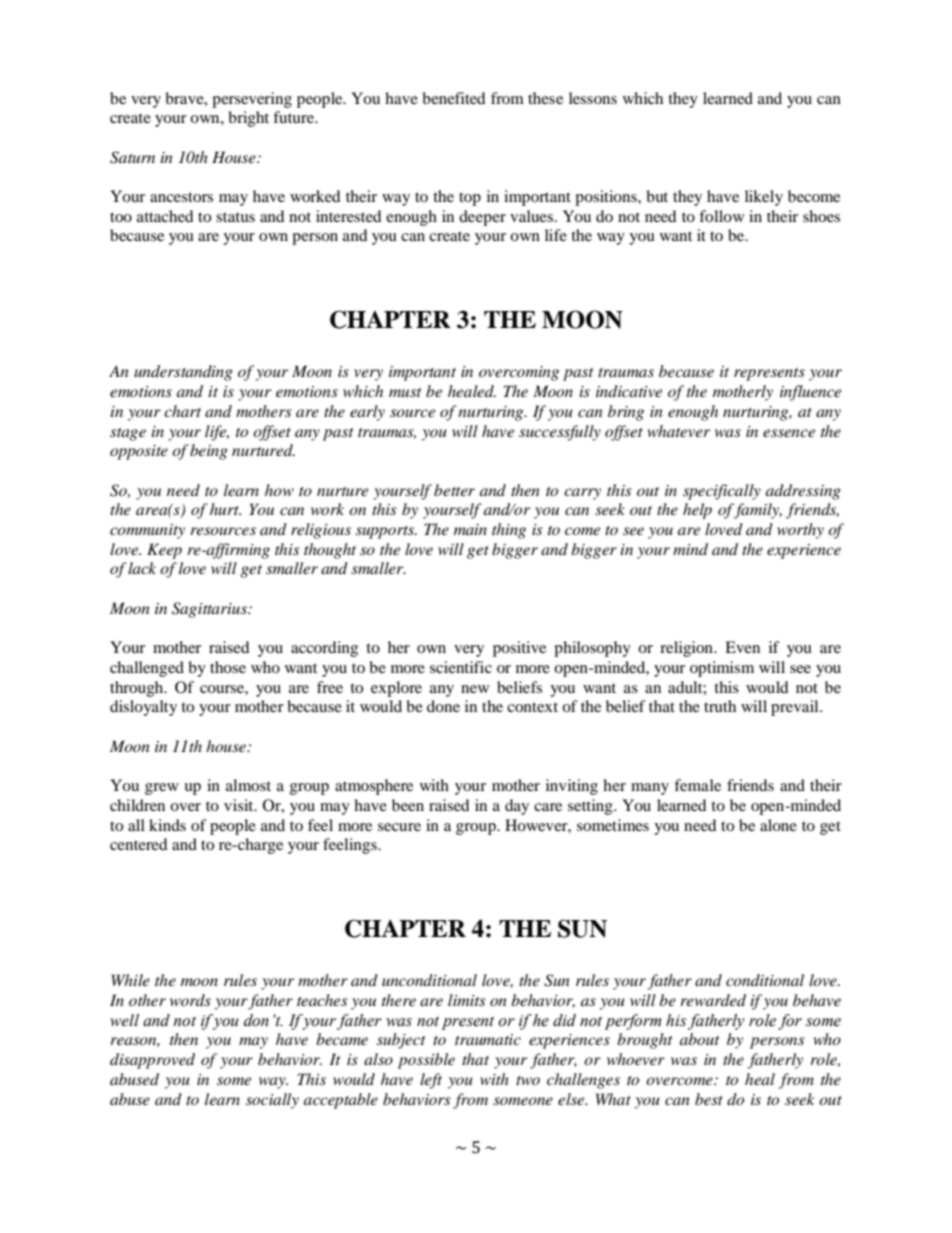 The image size is (952, 1233). I want to click on positive, so click(519, 649).
